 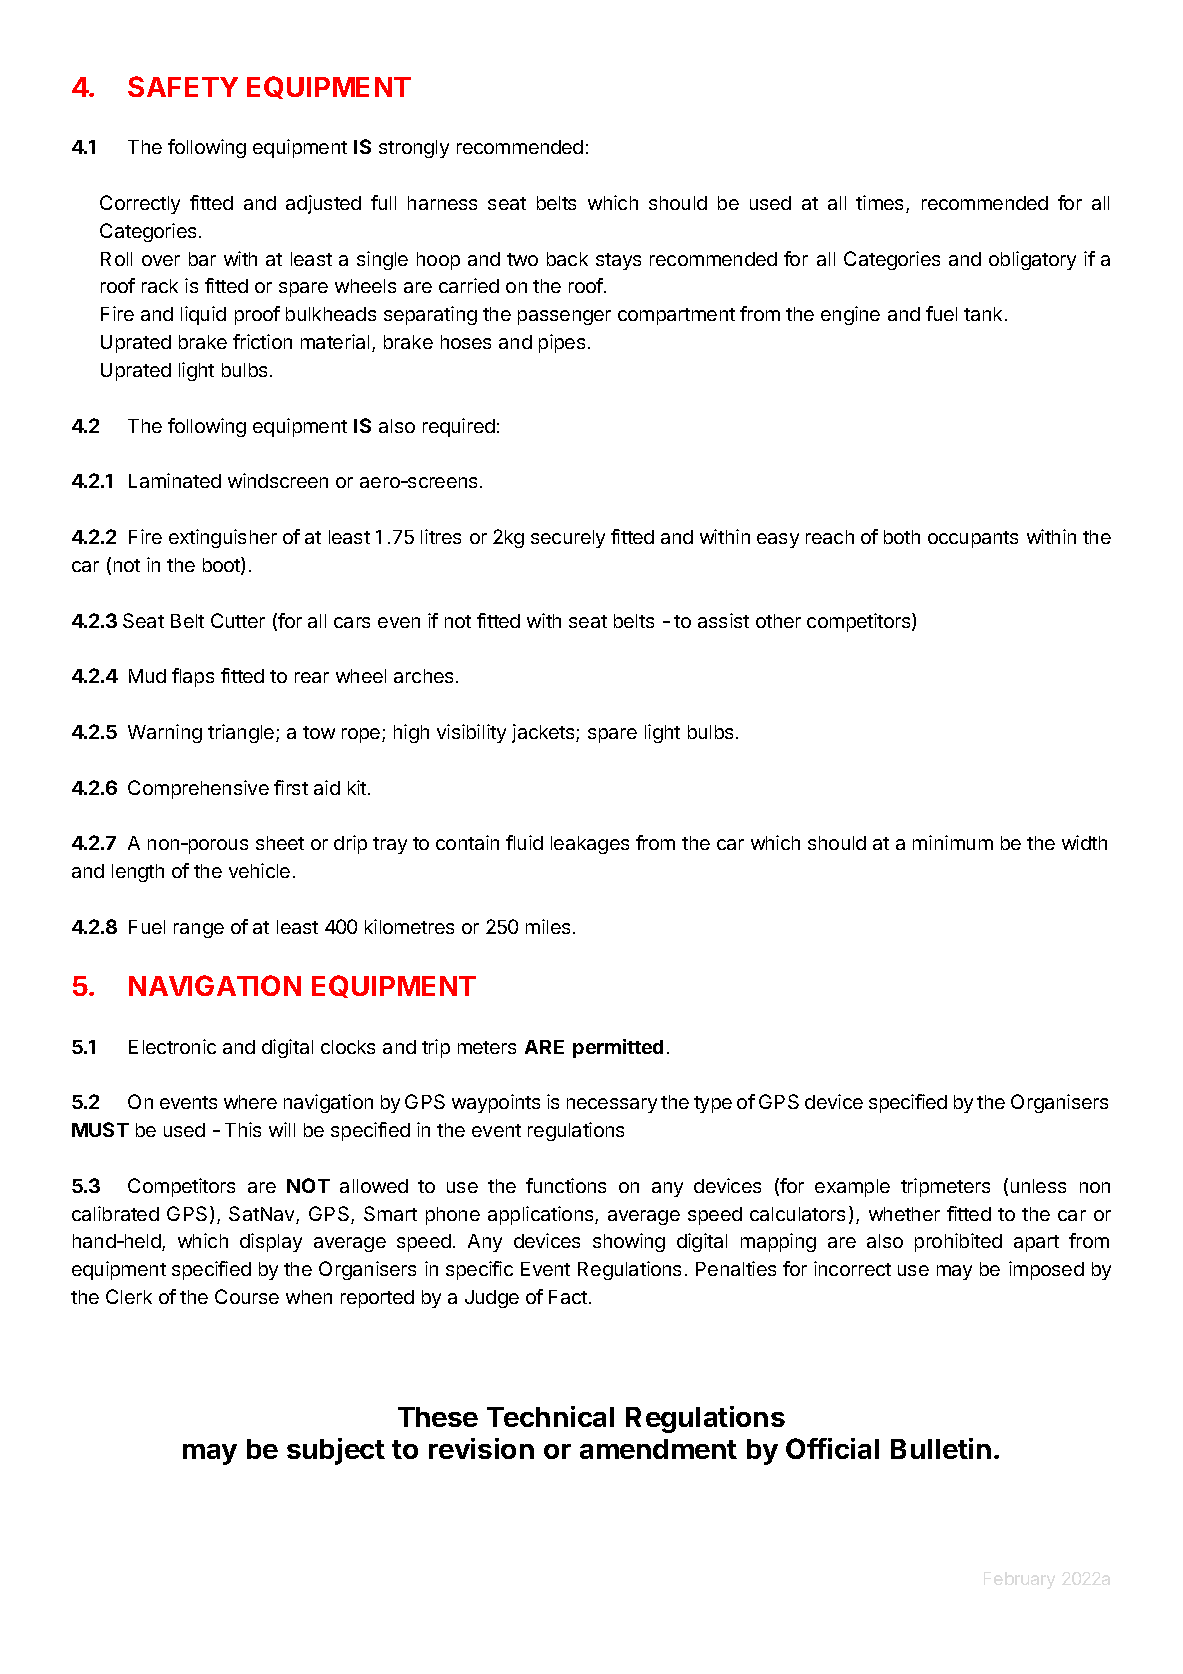 I want to click on Comprehensive, so click(x=198, y=789).
